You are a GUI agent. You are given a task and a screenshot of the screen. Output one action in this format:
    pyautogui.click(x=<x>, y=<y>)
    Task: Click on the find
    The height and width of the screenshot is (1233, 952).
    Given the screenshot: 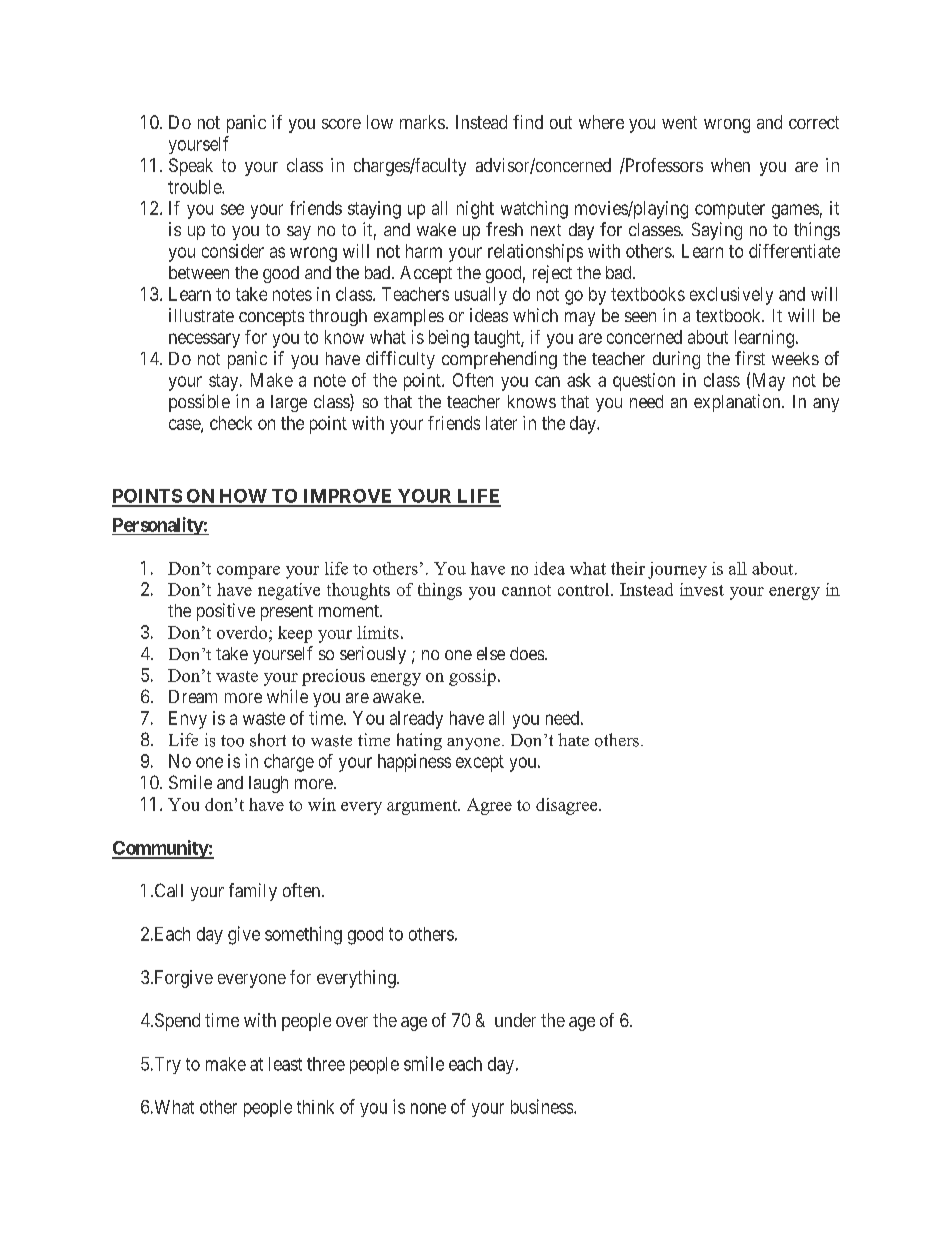 What is the action you would take?
    pyautogui.click(x=528, y=122)
